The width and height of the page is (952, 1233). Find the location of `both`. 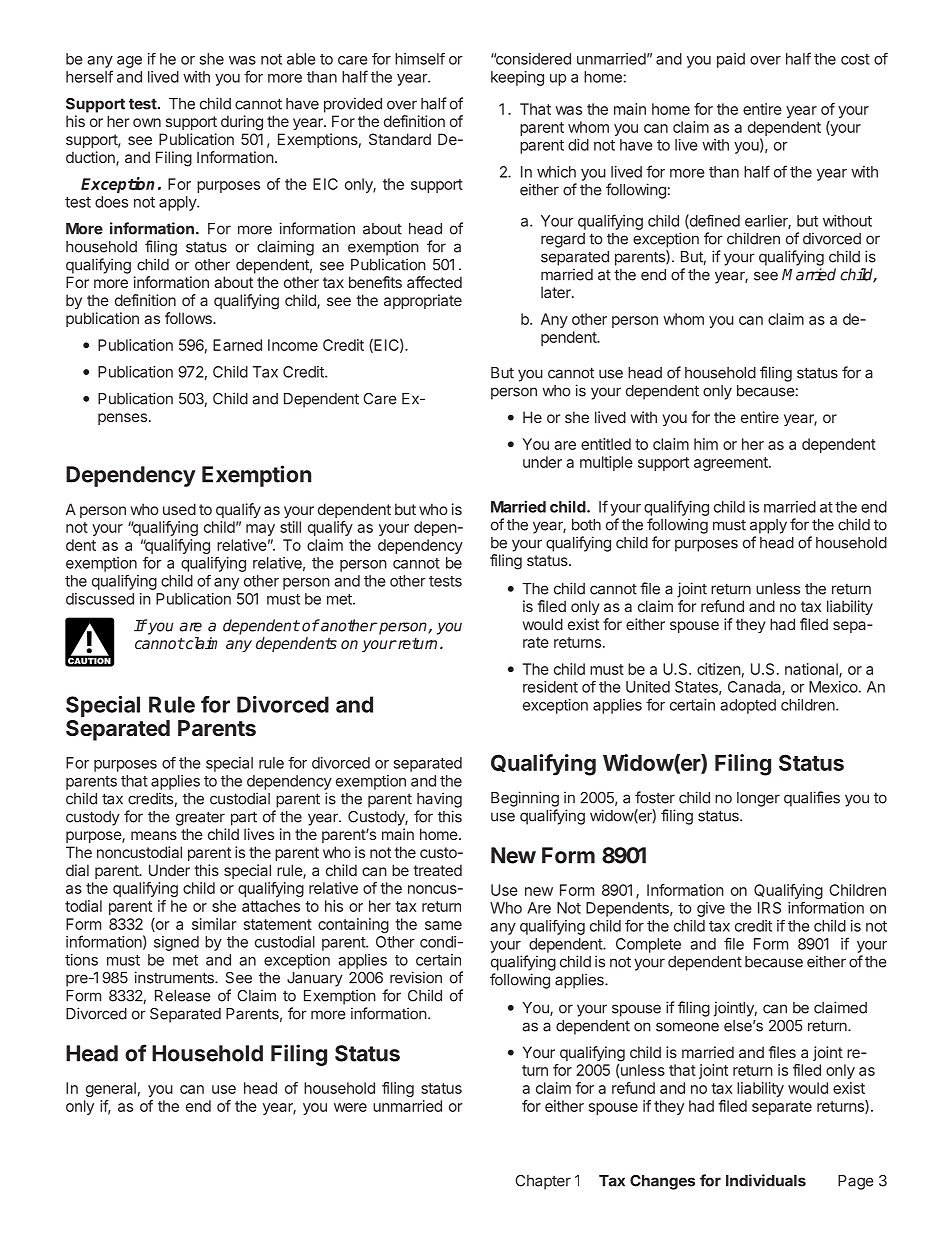

both is located at coordinates (586, 525).
